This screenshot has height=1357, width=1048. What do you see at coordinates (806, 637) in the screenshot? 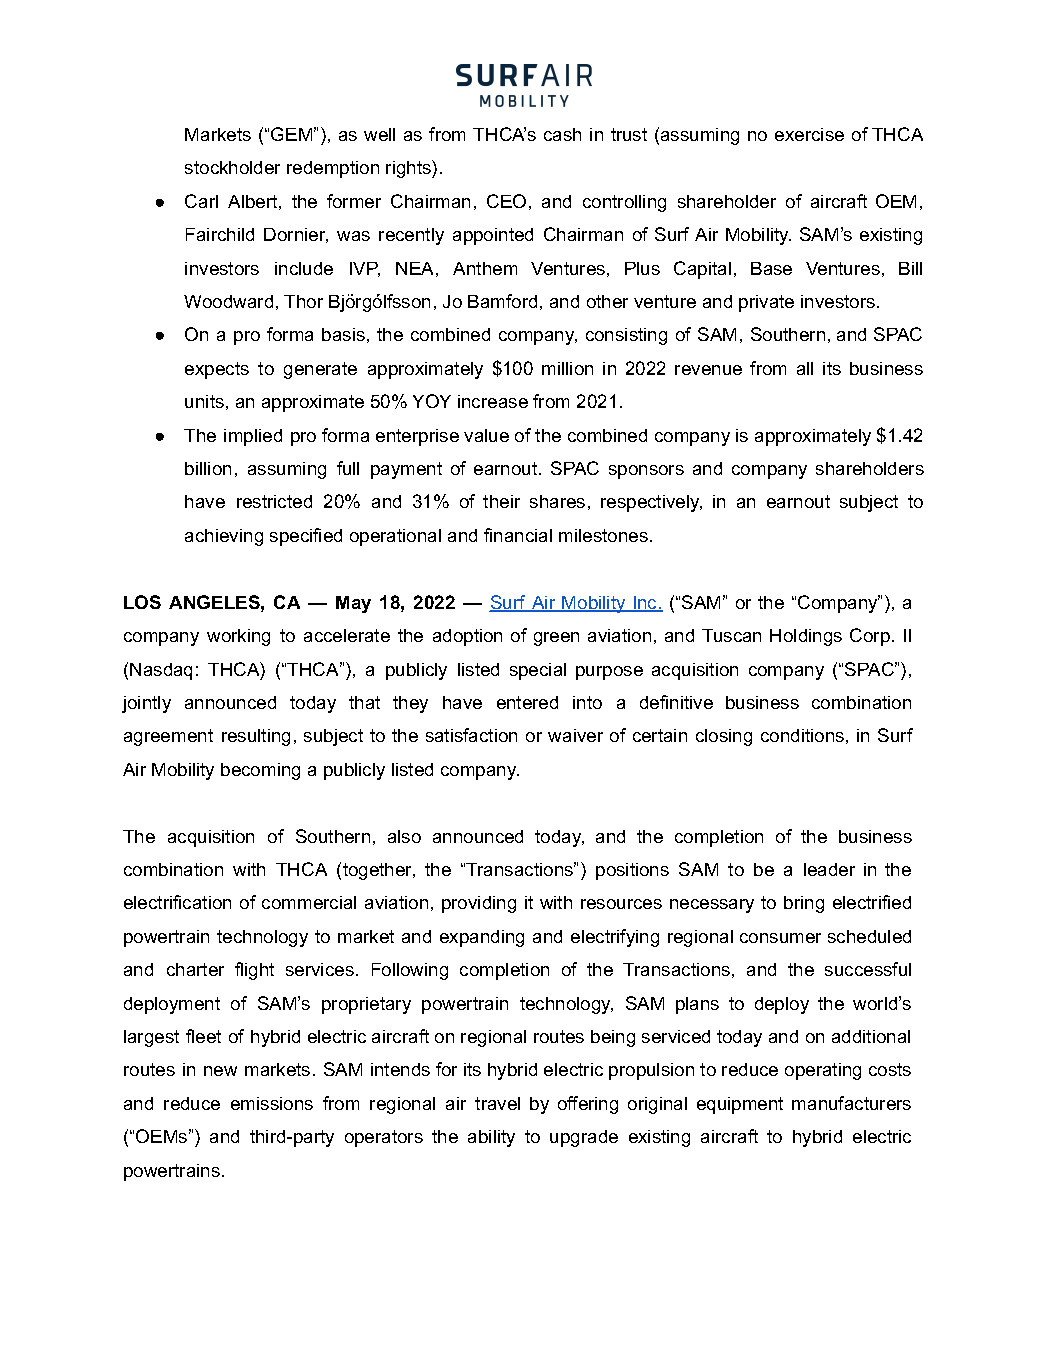
I see `Holdings` at bounding box center [806, 637].
